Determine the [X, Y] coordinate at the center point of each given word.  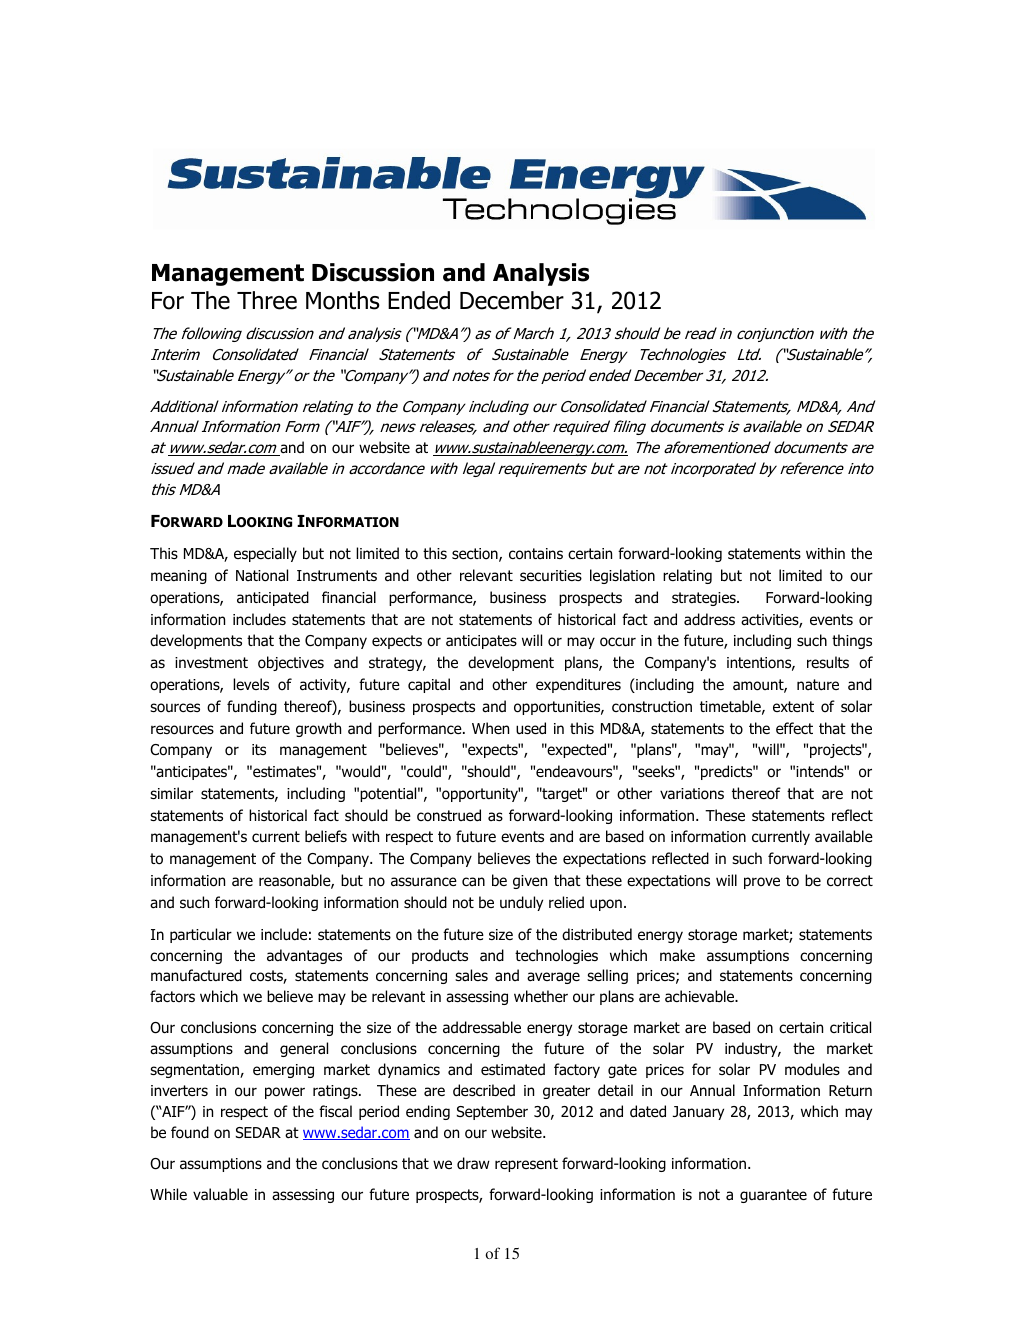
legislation [622, 576]
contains [536, 554]
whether [541, 996]
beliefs [326, 836]
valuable [220, 1194]
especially [265, 554]
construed [449, 815]
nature [818, 685]
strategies [705, 599]
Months [343, 300]
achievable [701, 996]
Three [267, 300]
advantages [304, 956]
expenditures [578, 685]
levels [251, 684]
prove [762, 883]
